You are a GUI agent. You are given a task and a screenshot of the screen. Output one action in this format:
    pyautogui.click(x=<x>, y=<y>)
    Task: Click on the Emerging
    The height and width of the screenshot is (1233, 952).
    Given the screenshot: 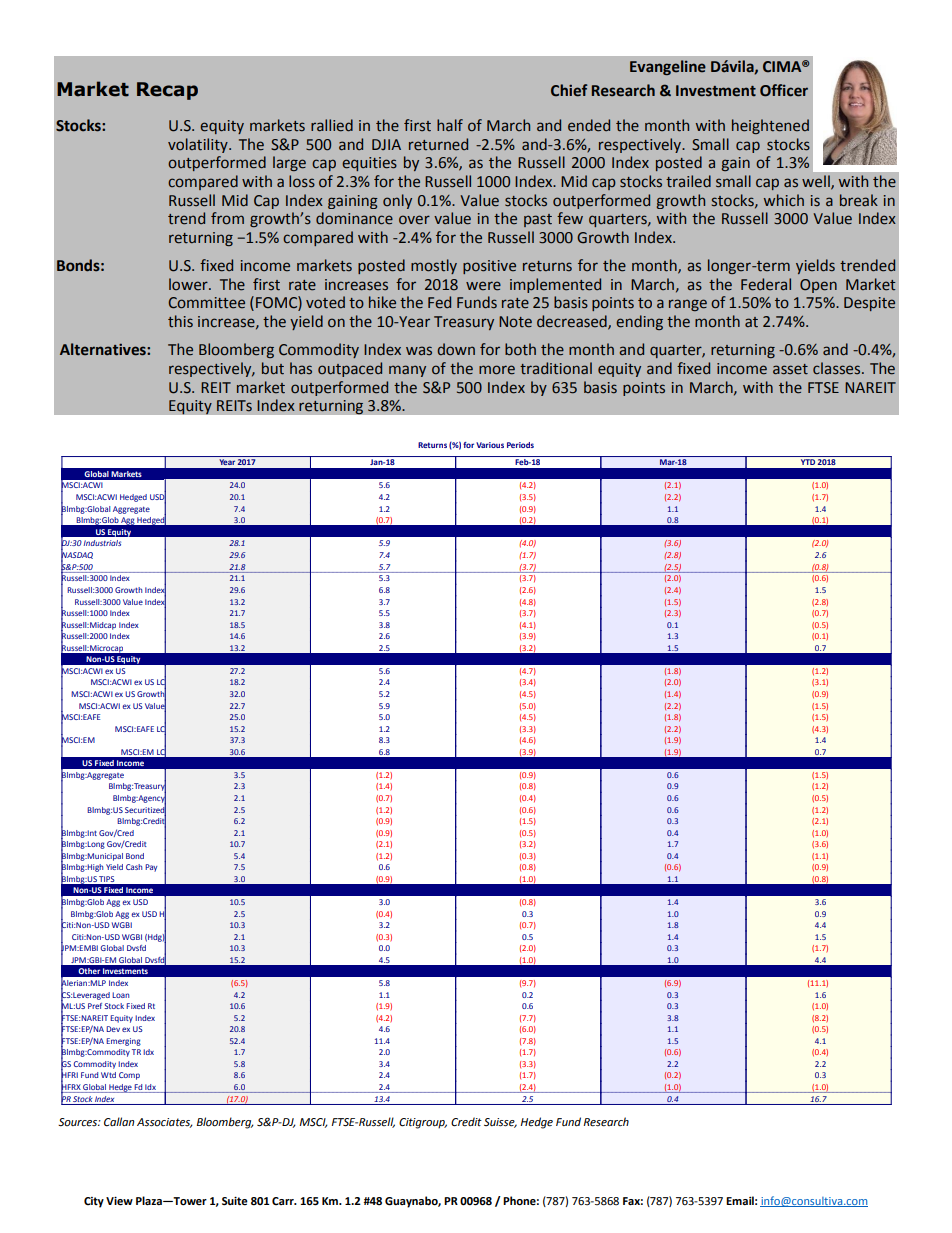 What is the action you would take?
    pyautogui.click(x=123, y=1042)
